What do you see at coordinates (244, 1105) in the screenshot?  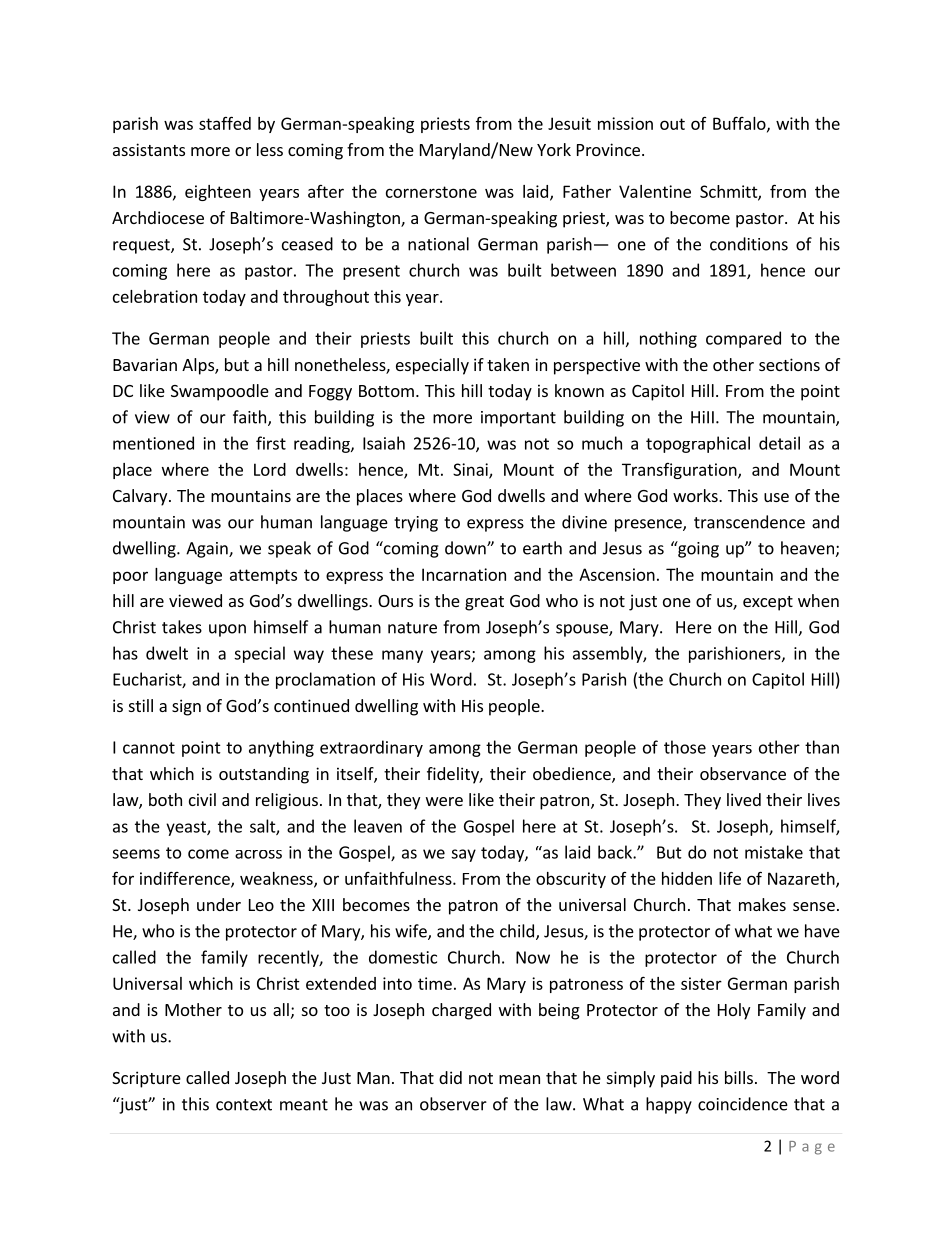 I see `context` at bounding box center [244, 1105].
